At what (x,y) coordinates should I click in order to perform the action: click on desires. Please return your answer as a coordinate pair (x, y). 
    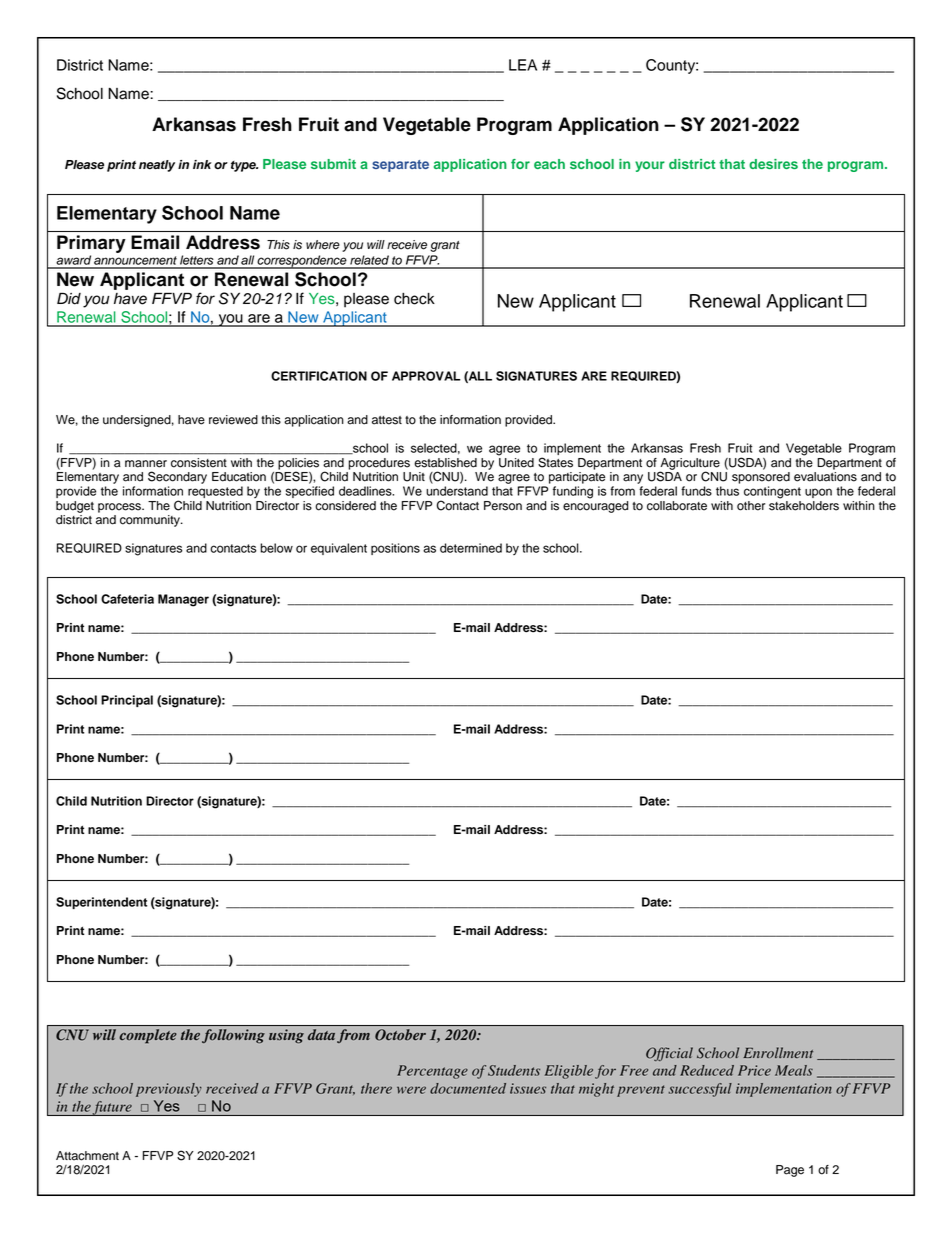
    Looking at the image, I should click on (773, 164).
